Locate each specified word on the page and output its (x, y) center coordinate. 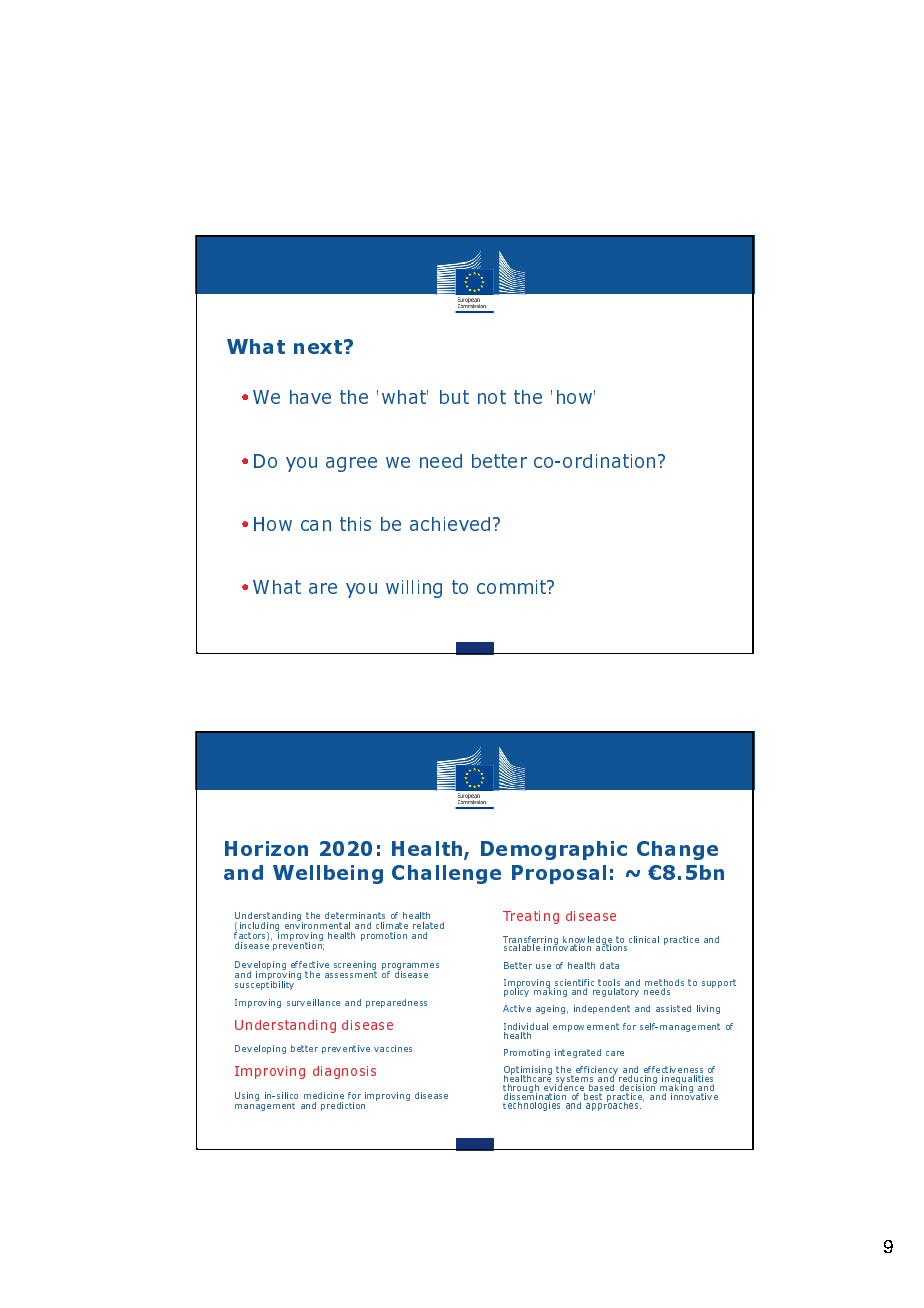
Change (677, 850)
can (316, 525)
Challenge (446, 874)
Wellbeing (328, 874)
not (492, 397)
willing (414, 589)
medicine (324, 1095)
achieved (450, 524)
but (454, 397)
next (318, 347)
